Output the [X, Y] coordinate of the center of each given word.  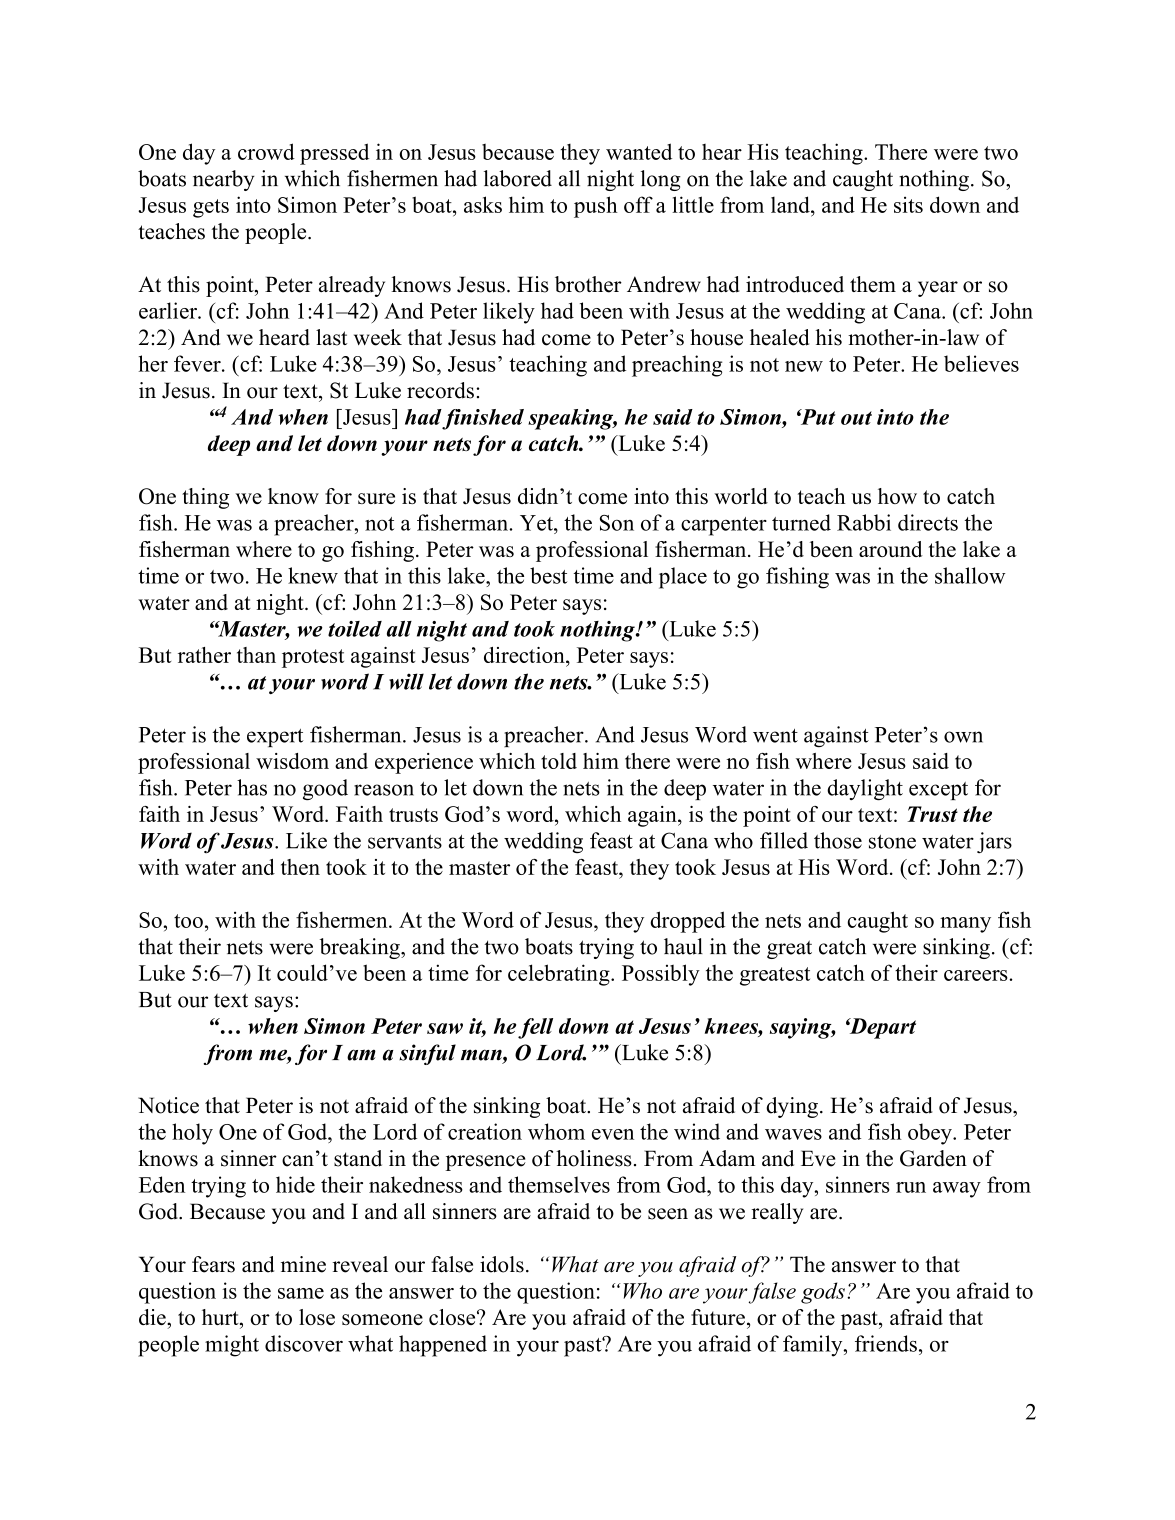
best [548, 575]
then [300, 867]
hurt [221, 1317]
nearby [224, 180]
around [891, 549]
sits [908, 204]
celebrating [560, 975]
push [596, 207]
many [965, 925]
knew [313, 575]
